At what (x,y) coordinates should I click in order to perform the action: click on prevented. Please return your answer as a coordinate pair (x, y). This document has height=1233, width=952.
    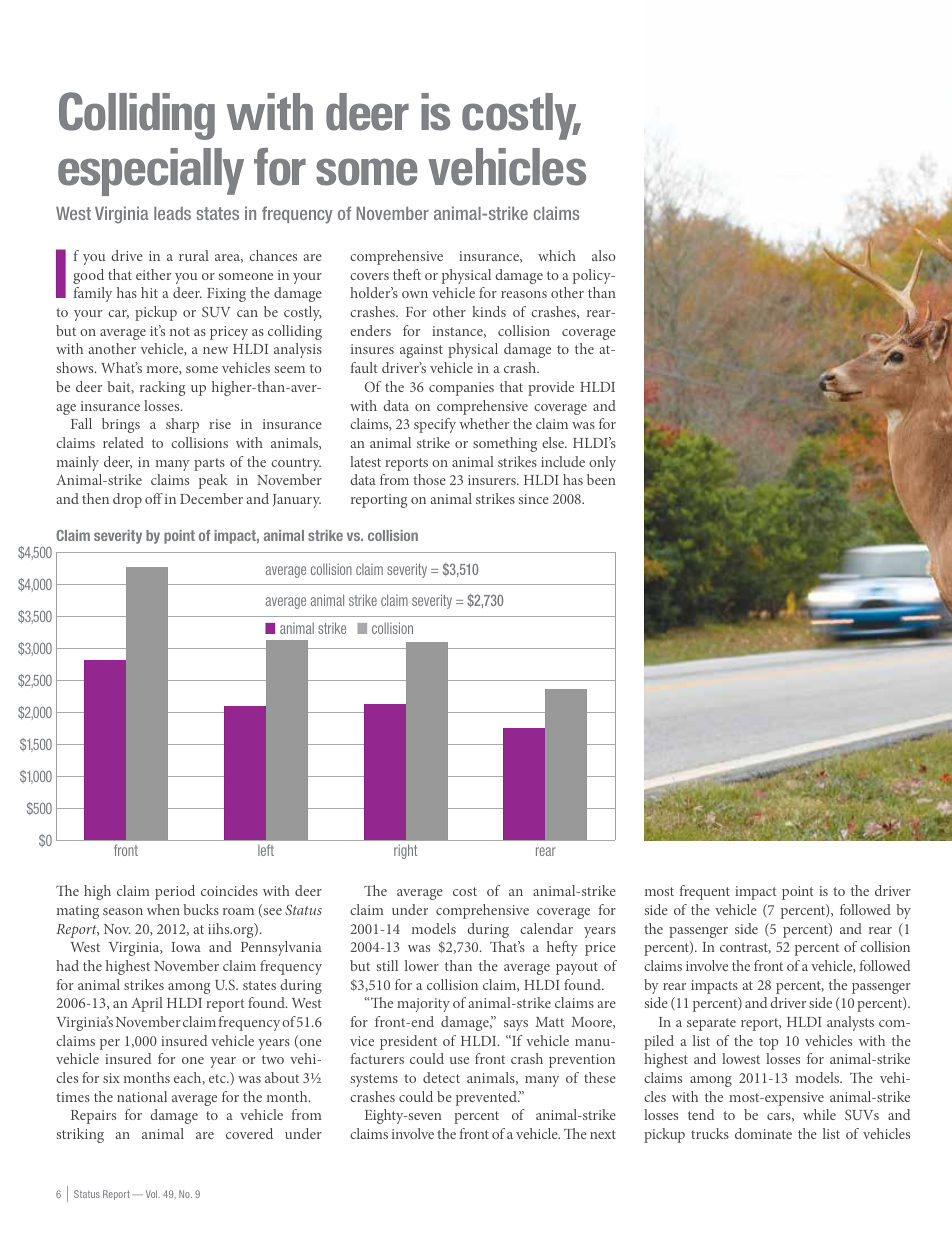
    Looking at the image, I should click on (487, 1098).
